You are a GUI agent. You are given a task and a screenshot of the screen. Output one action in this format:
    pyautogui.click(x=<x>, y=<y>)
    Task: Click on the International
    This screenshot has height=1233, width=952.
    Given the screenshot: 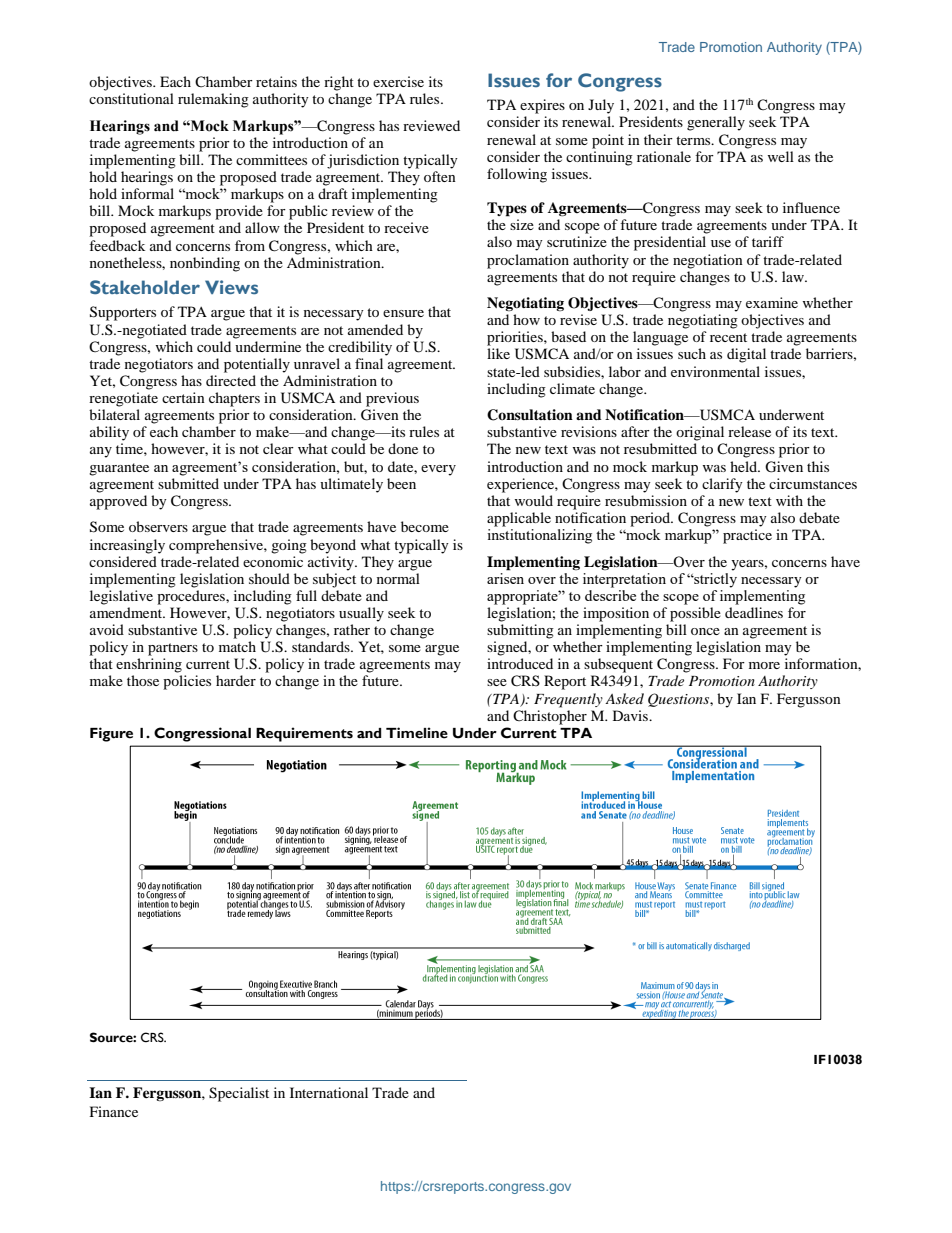 What is the action you would take?
    pyautogui.click(x=329, y=1092)
